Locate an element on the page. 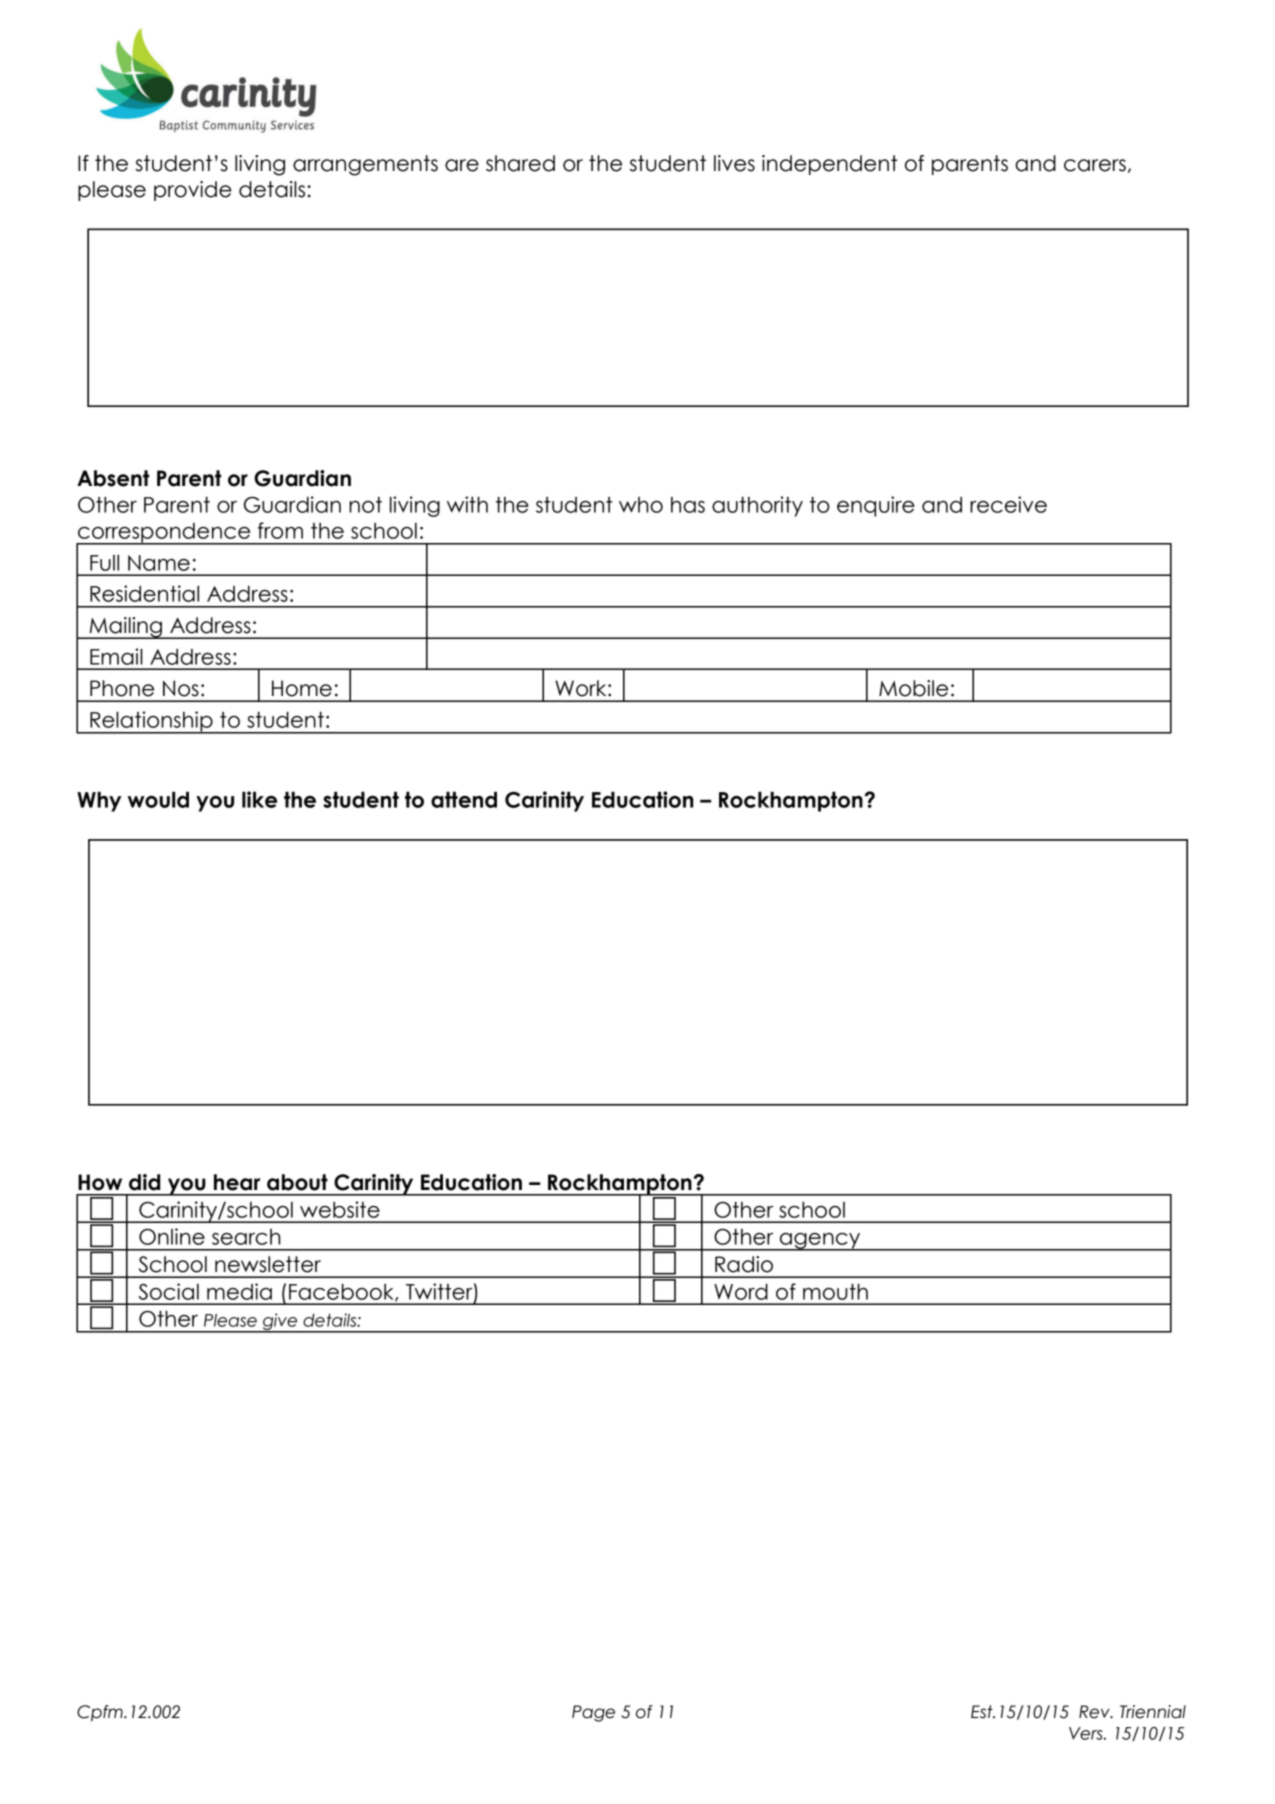 The image size is (1275, 1804). attend is located at coordinates (464, 800).
